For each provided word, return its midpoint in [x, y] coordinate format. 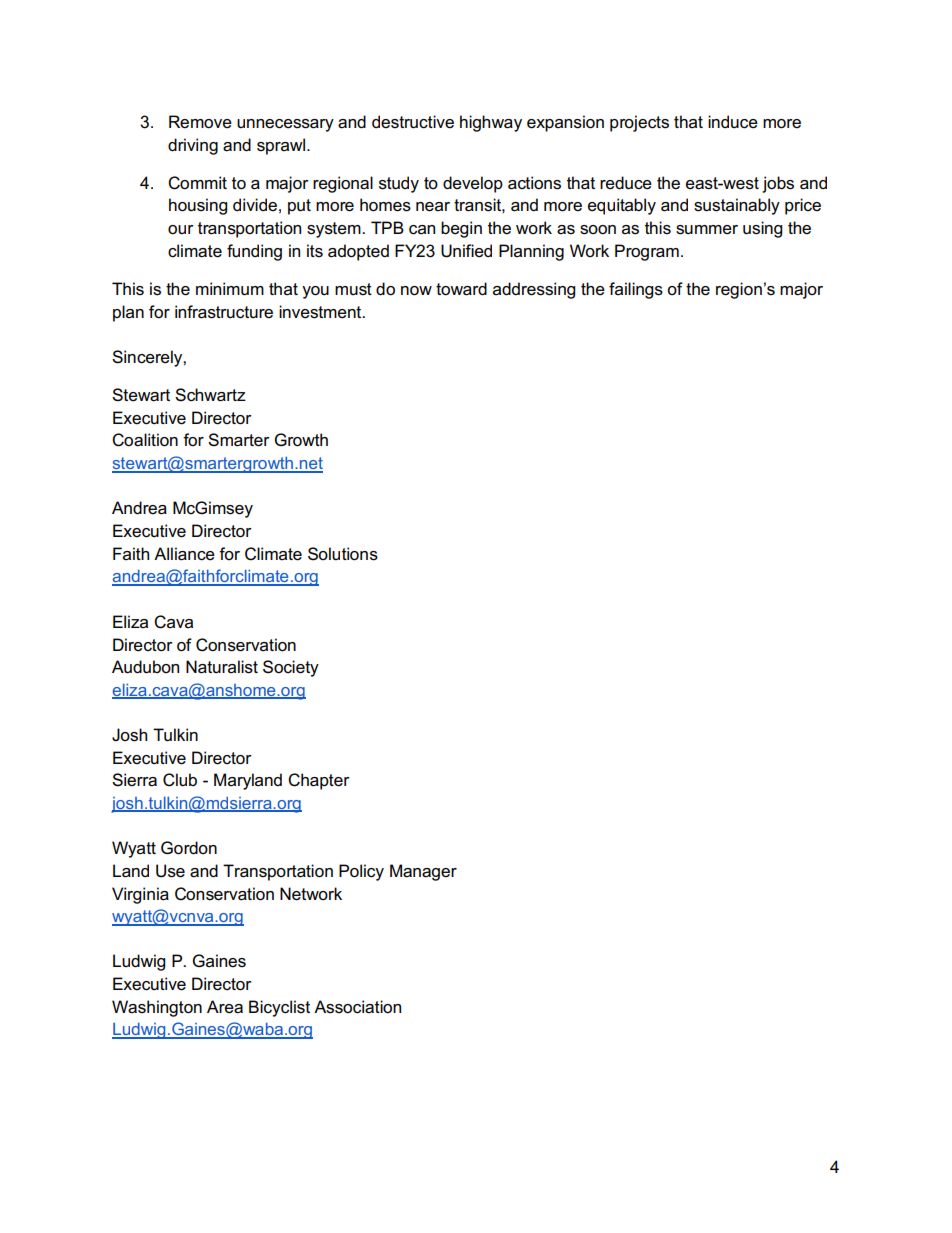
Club [180, 780]
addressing [534, 290]
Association [357, 1007]
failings [636, 290]
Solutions [343, 554]
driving [193, 146]
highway [491, 123]
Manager [423, 872]
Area [225, 1007]
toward [461, 289]
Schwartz [210, 395]
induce [733, 122]
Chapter [319, 781]
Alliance [184, 554]
